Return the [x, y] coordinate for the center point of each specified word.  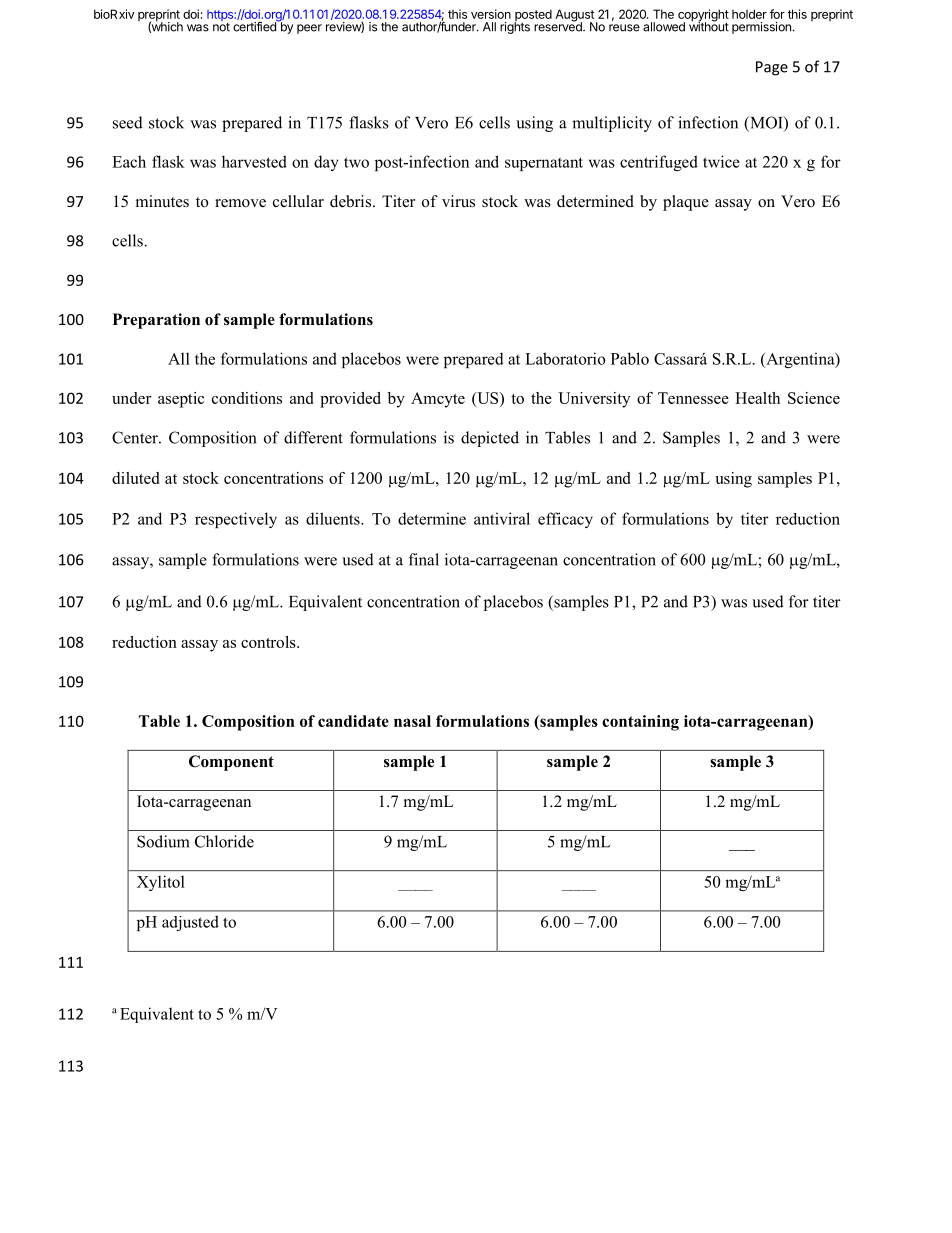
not [221, 26]
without [709, 26]
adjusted [190, 923]
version [491, 14]
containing [640, 723]
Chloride [224, 841]
